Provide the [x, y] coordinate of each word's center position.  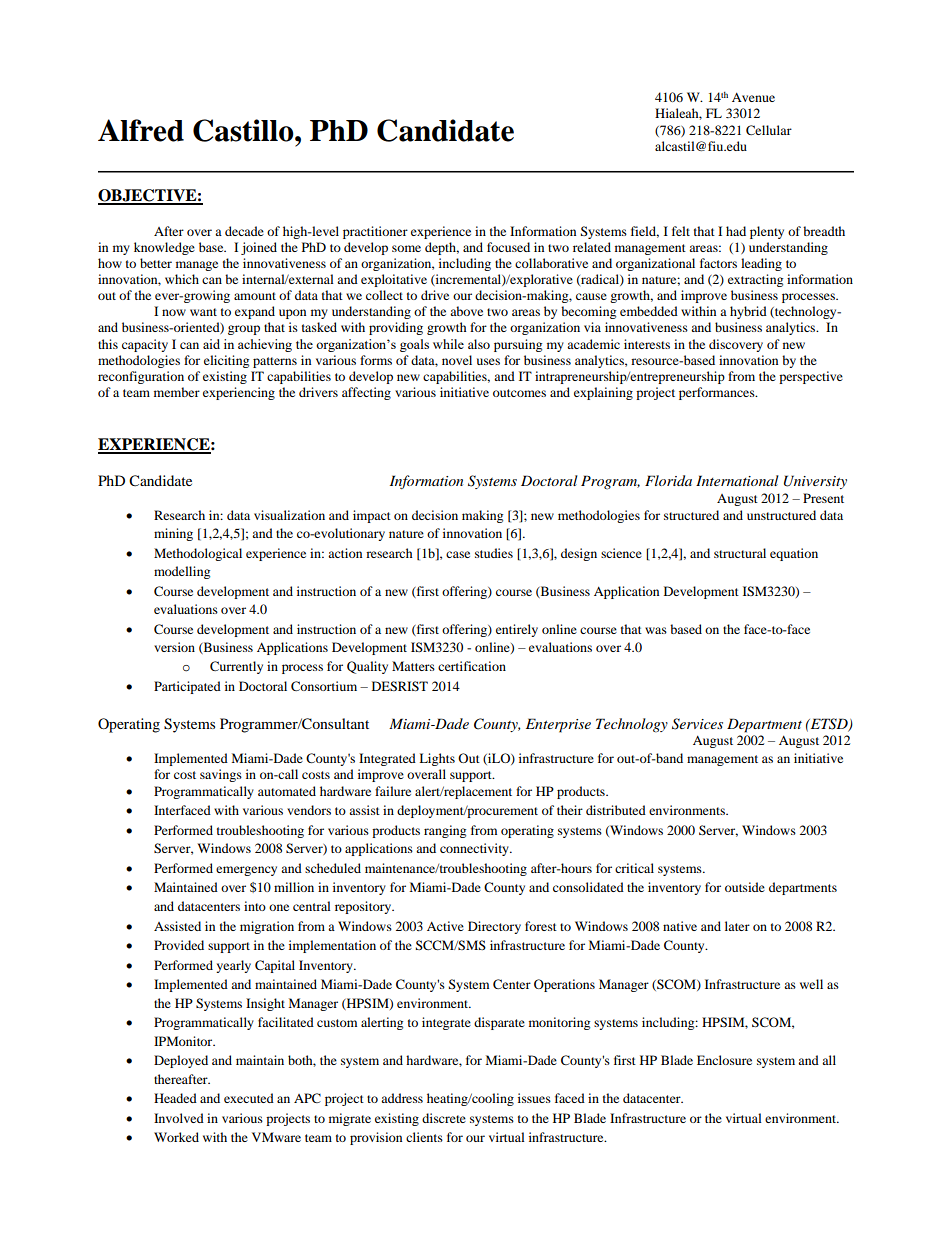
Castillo [244, 130]
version [174, 647]
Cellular [769, 130]
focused [508, 247]
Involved [179, 1118]
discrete [444, 1118]
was [656, 630]
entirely [517, 630]
